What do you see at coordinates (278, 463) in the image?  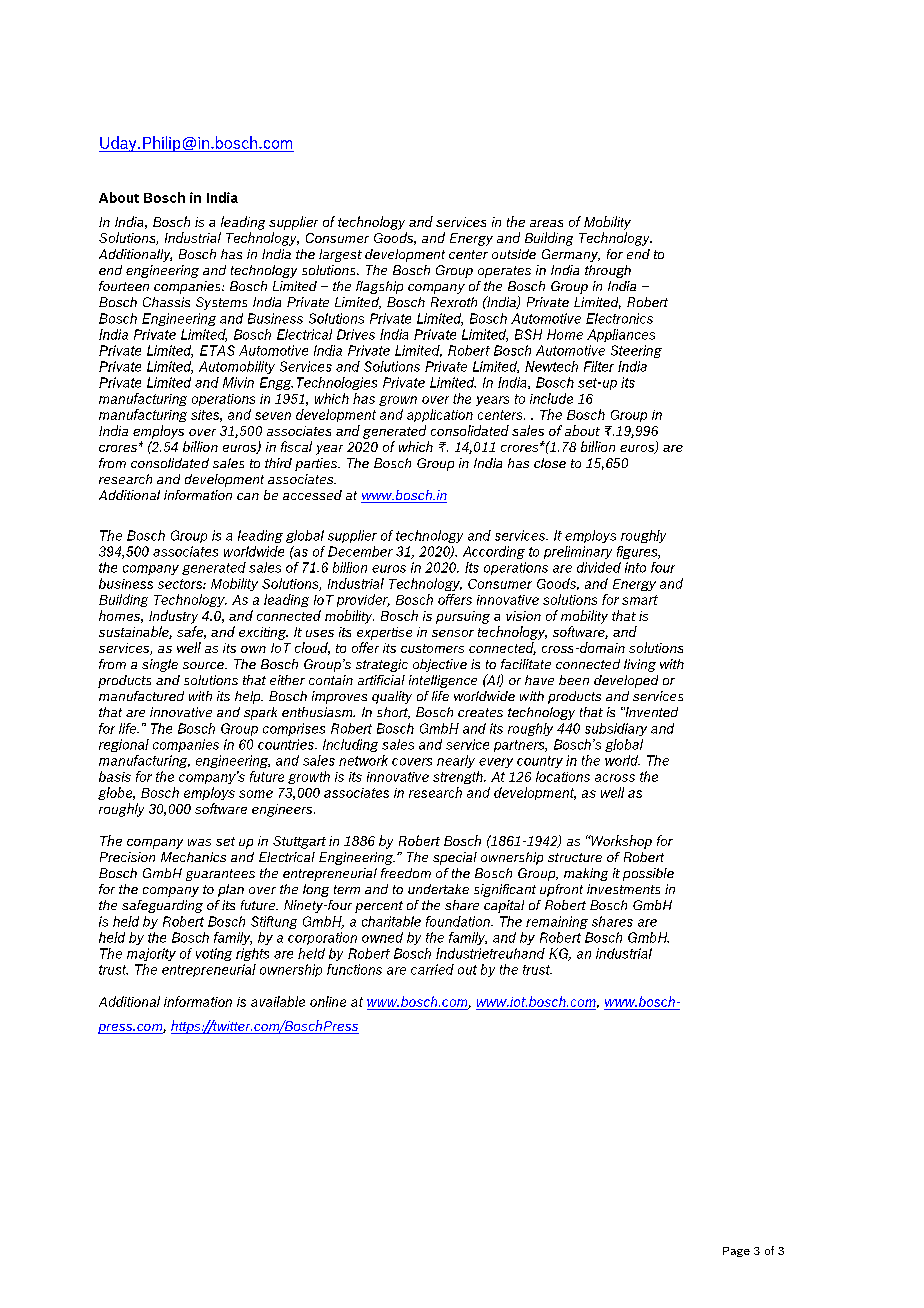 I see `third` at bounding box center [278, 463].
